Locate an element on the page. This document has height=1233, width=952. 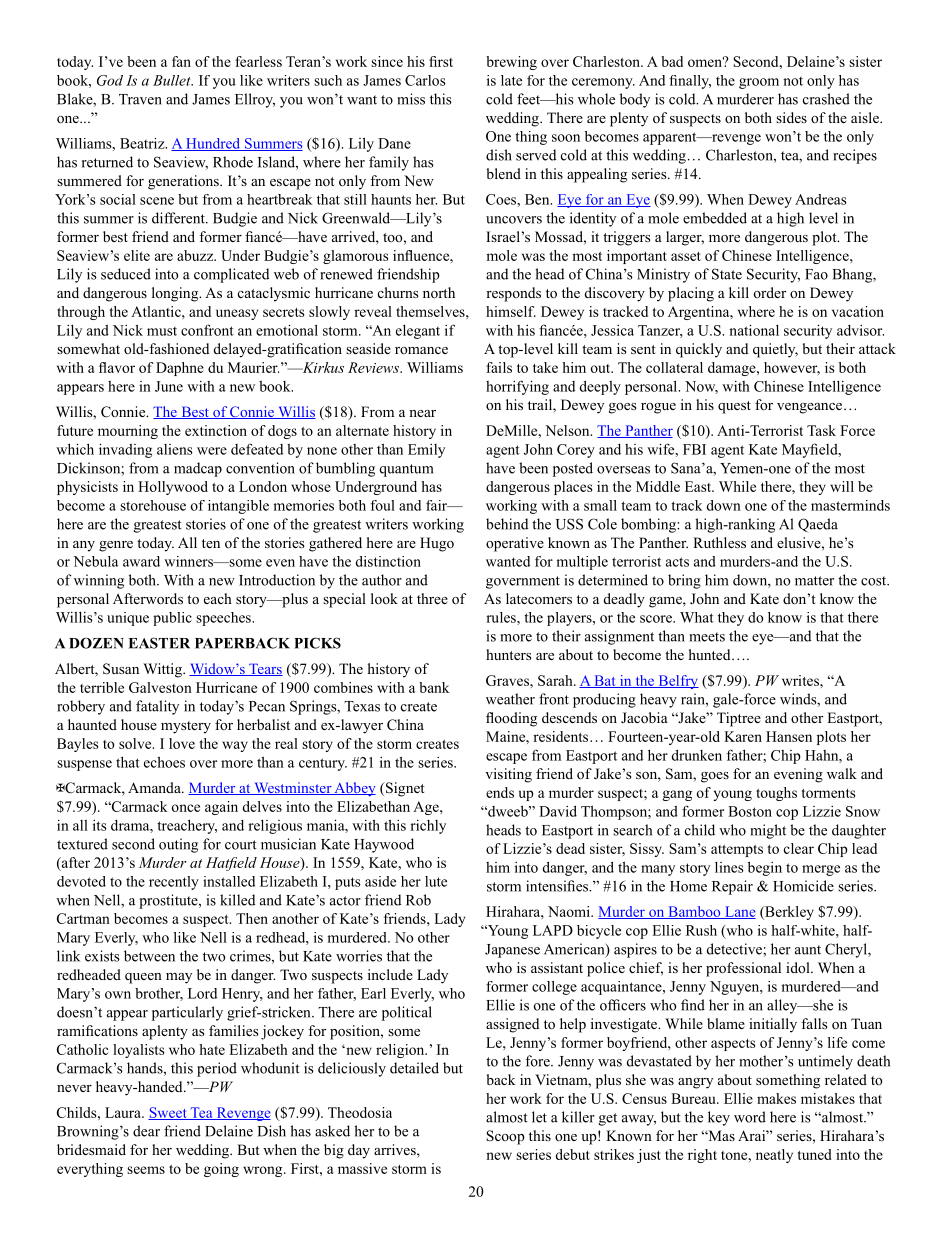
fails is located at coordinates (499, 367).
